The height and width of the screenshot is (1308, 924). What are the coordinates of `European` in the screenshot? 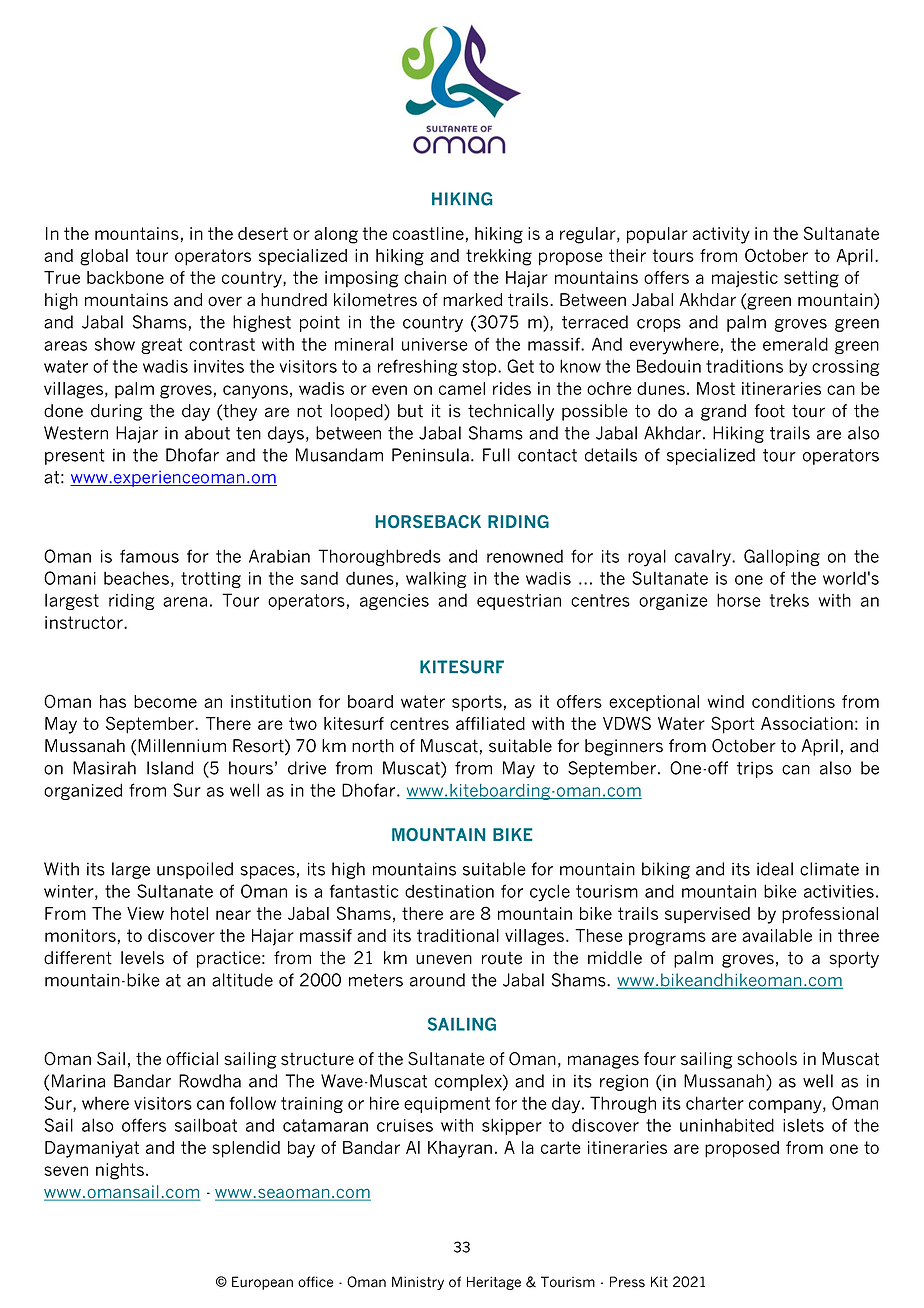 It's located at (262, 1283).
